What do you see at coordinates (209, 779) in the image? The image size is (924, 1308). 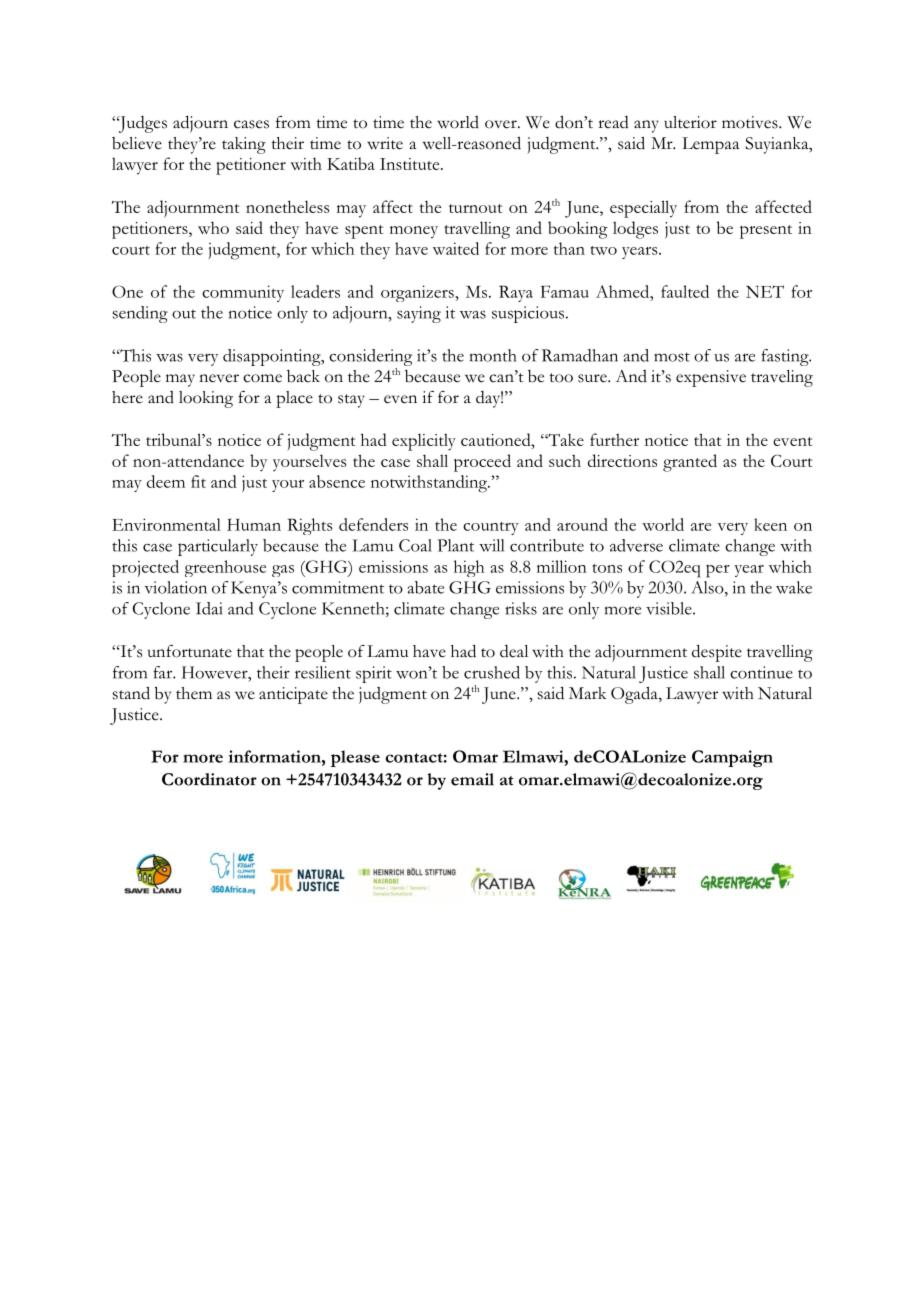 I see `Coordinator` at bounding box center [209, 779].
